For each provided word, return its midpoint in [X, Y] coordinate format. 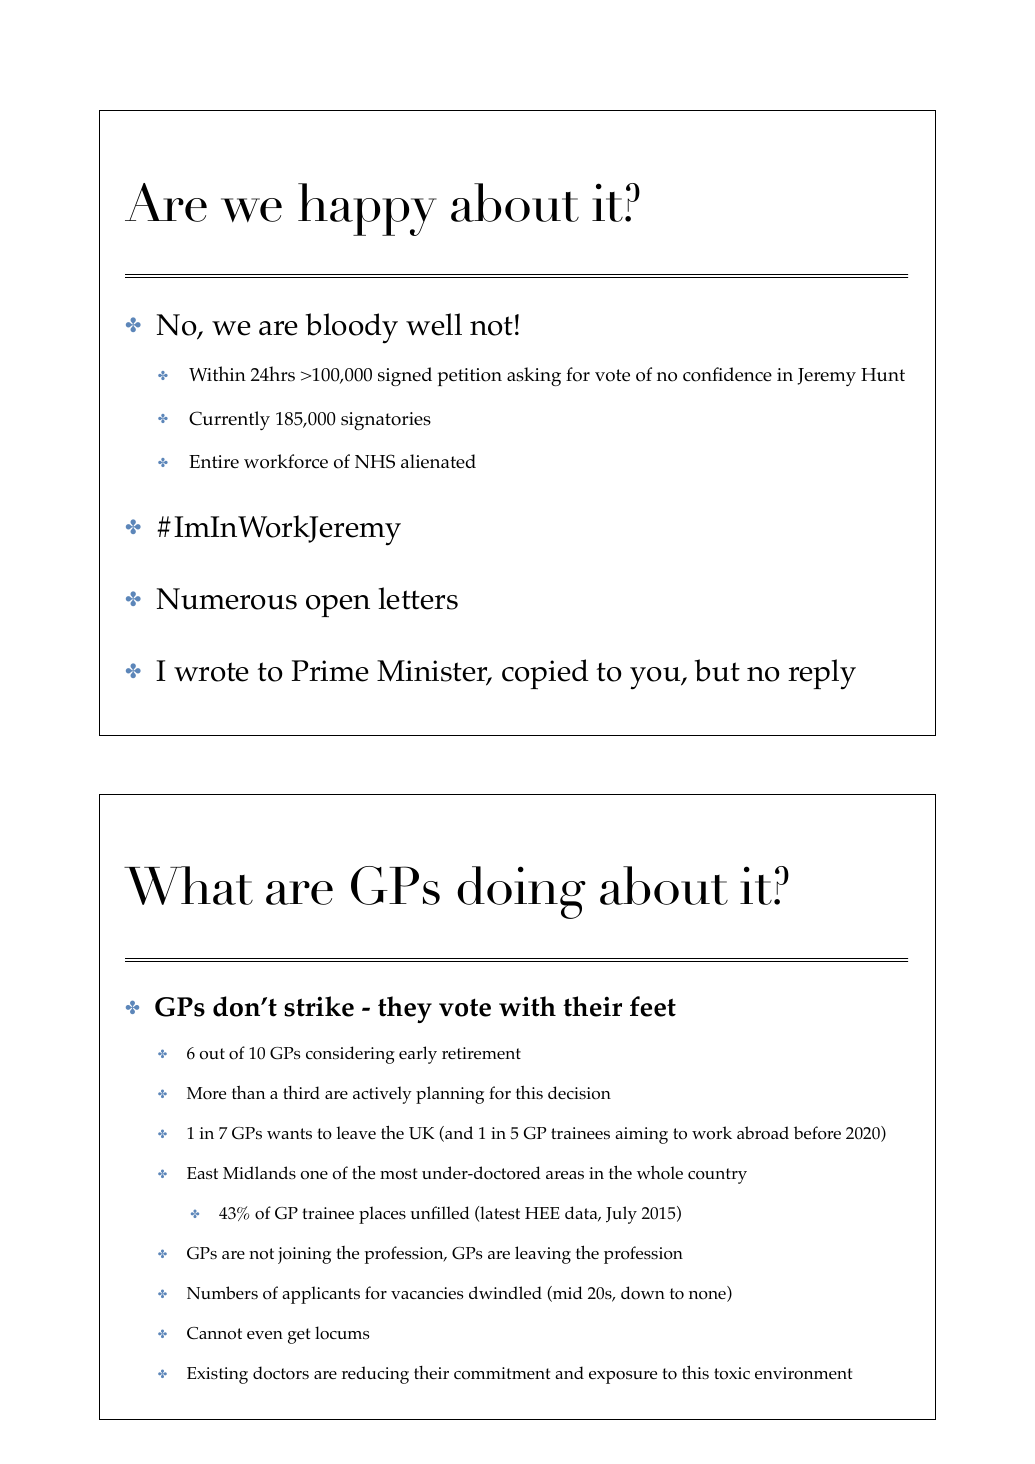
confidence [727, 374]
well [434, 324]
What [188, 885]
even [265, 1335]
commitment [502, 1373]
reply [822, 674]
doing [521, 892]
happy [367, 209]
